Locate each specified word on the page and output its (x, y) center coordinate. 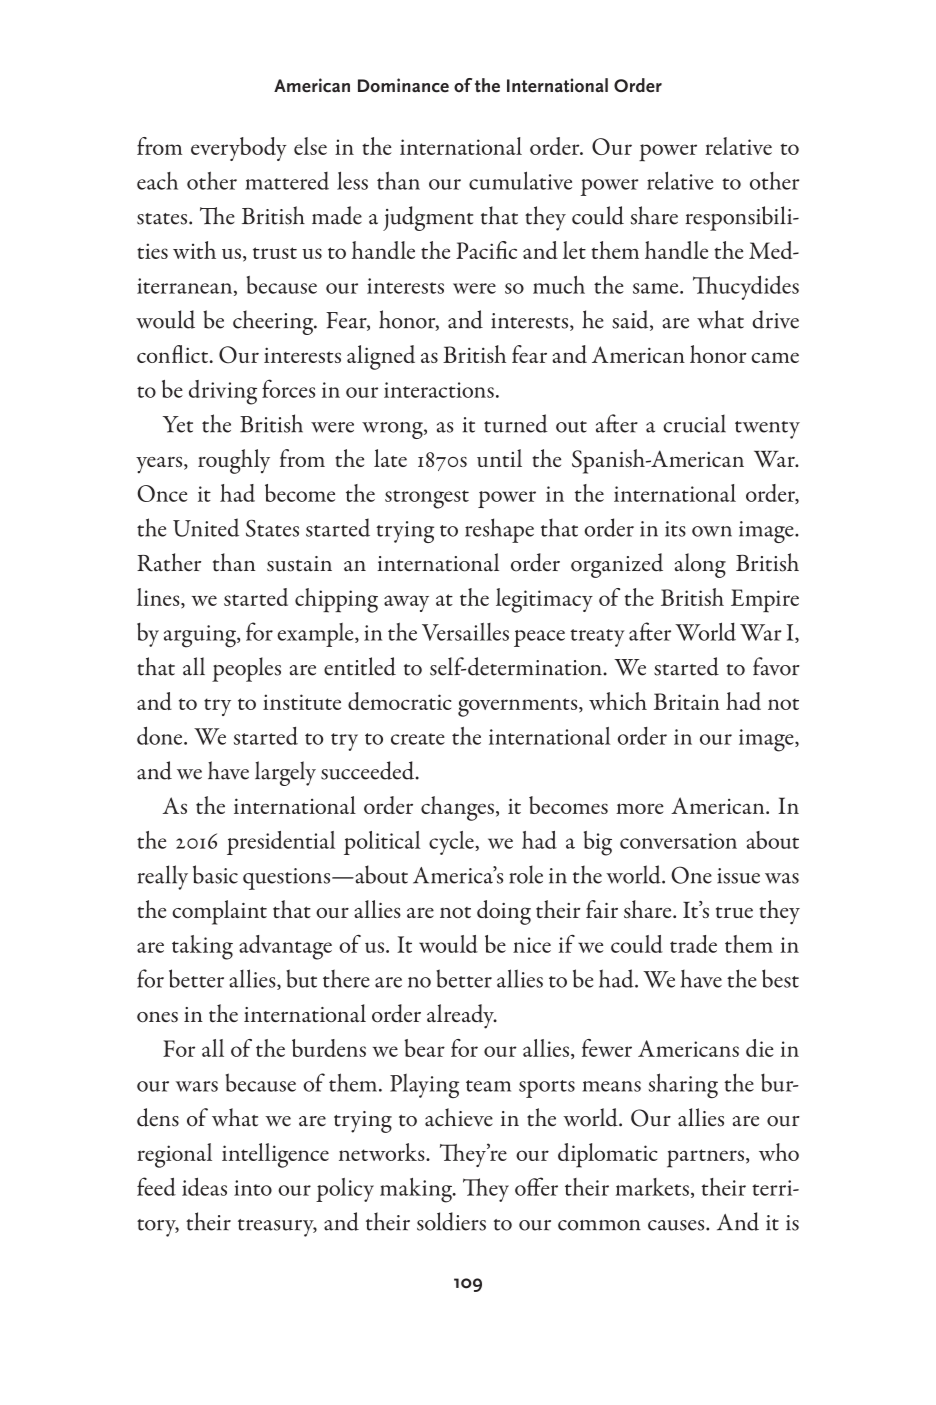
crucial (694, 423)
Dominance (403, 85)
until (499, 458)
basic (215, 874)
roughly (234, 461)
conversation (678, 841)
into (253, 1188)
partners (705, 1158)
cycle (451, 843)
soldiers (451, 1221)
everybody (239, 149)
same (657, 288)
